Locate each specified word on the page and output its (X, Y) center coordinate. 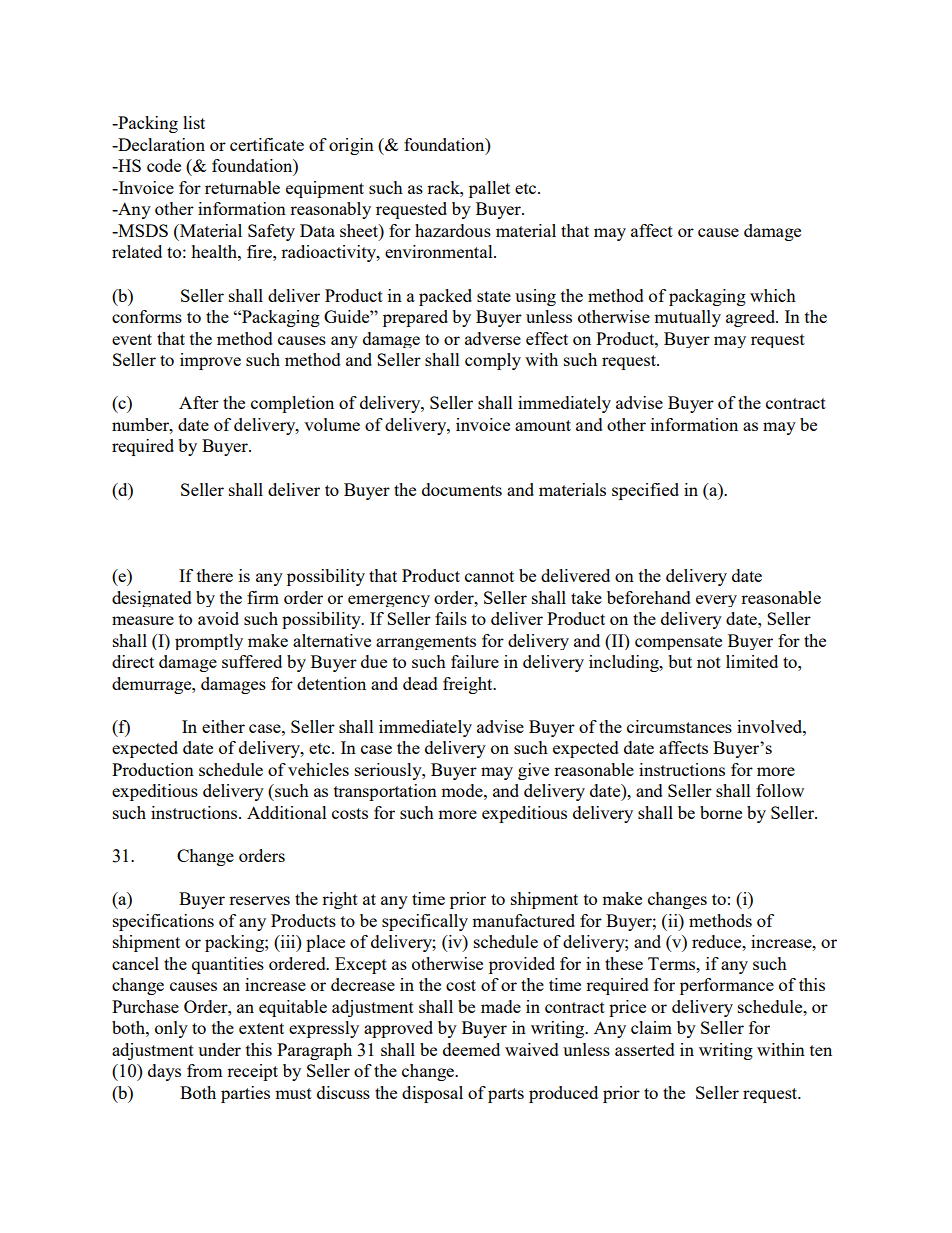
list (194, 122)
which (773, 295)
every (716, 601)
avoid (218, 618)
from (204, 1070)
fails (451, 618)
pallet (489, 189)
